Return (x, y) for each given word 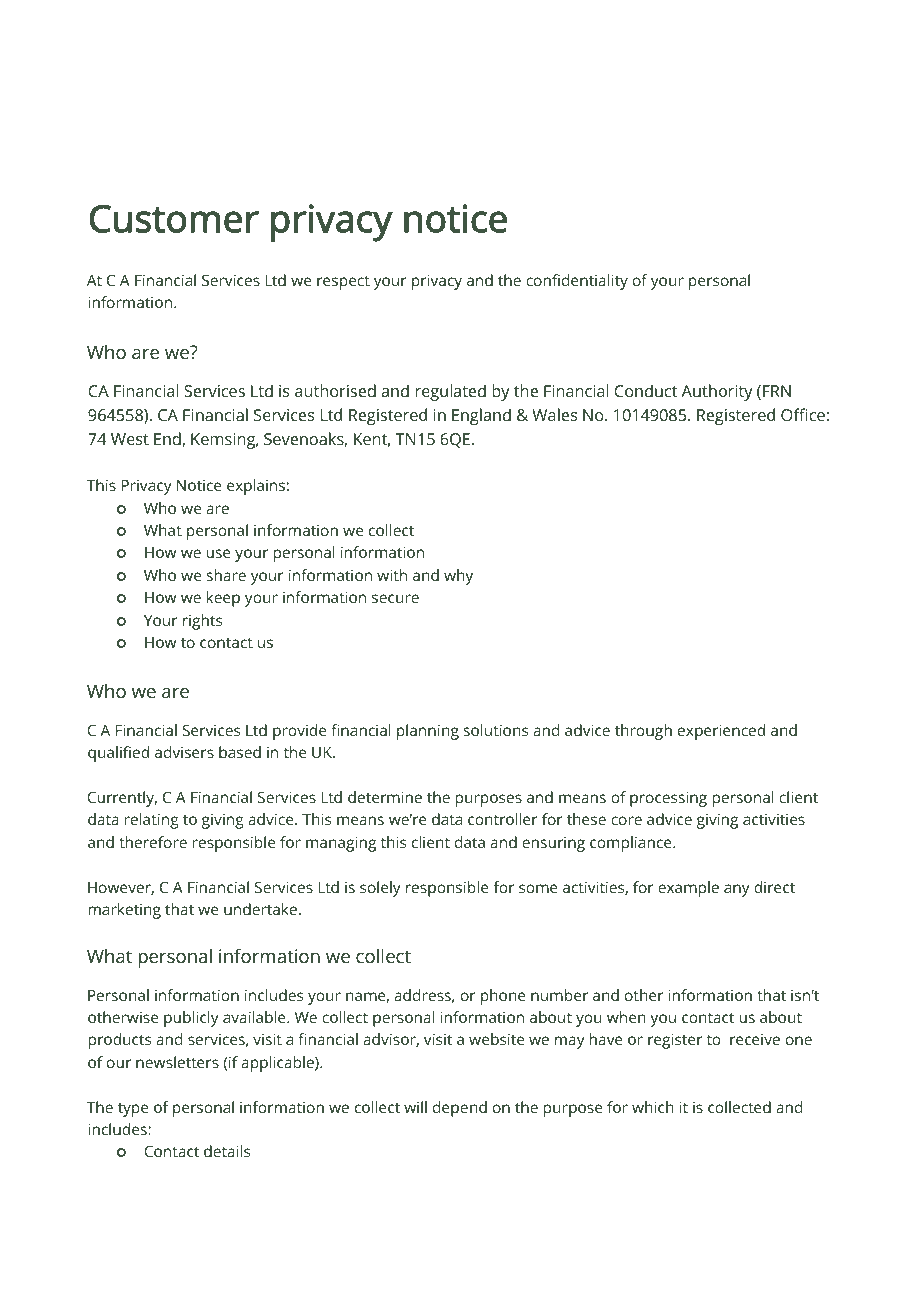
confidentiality (577, 282)
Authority (717, 392)
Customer (174, 218)
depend (460, 1109)
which (653, 1107)
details (227, 1151)
